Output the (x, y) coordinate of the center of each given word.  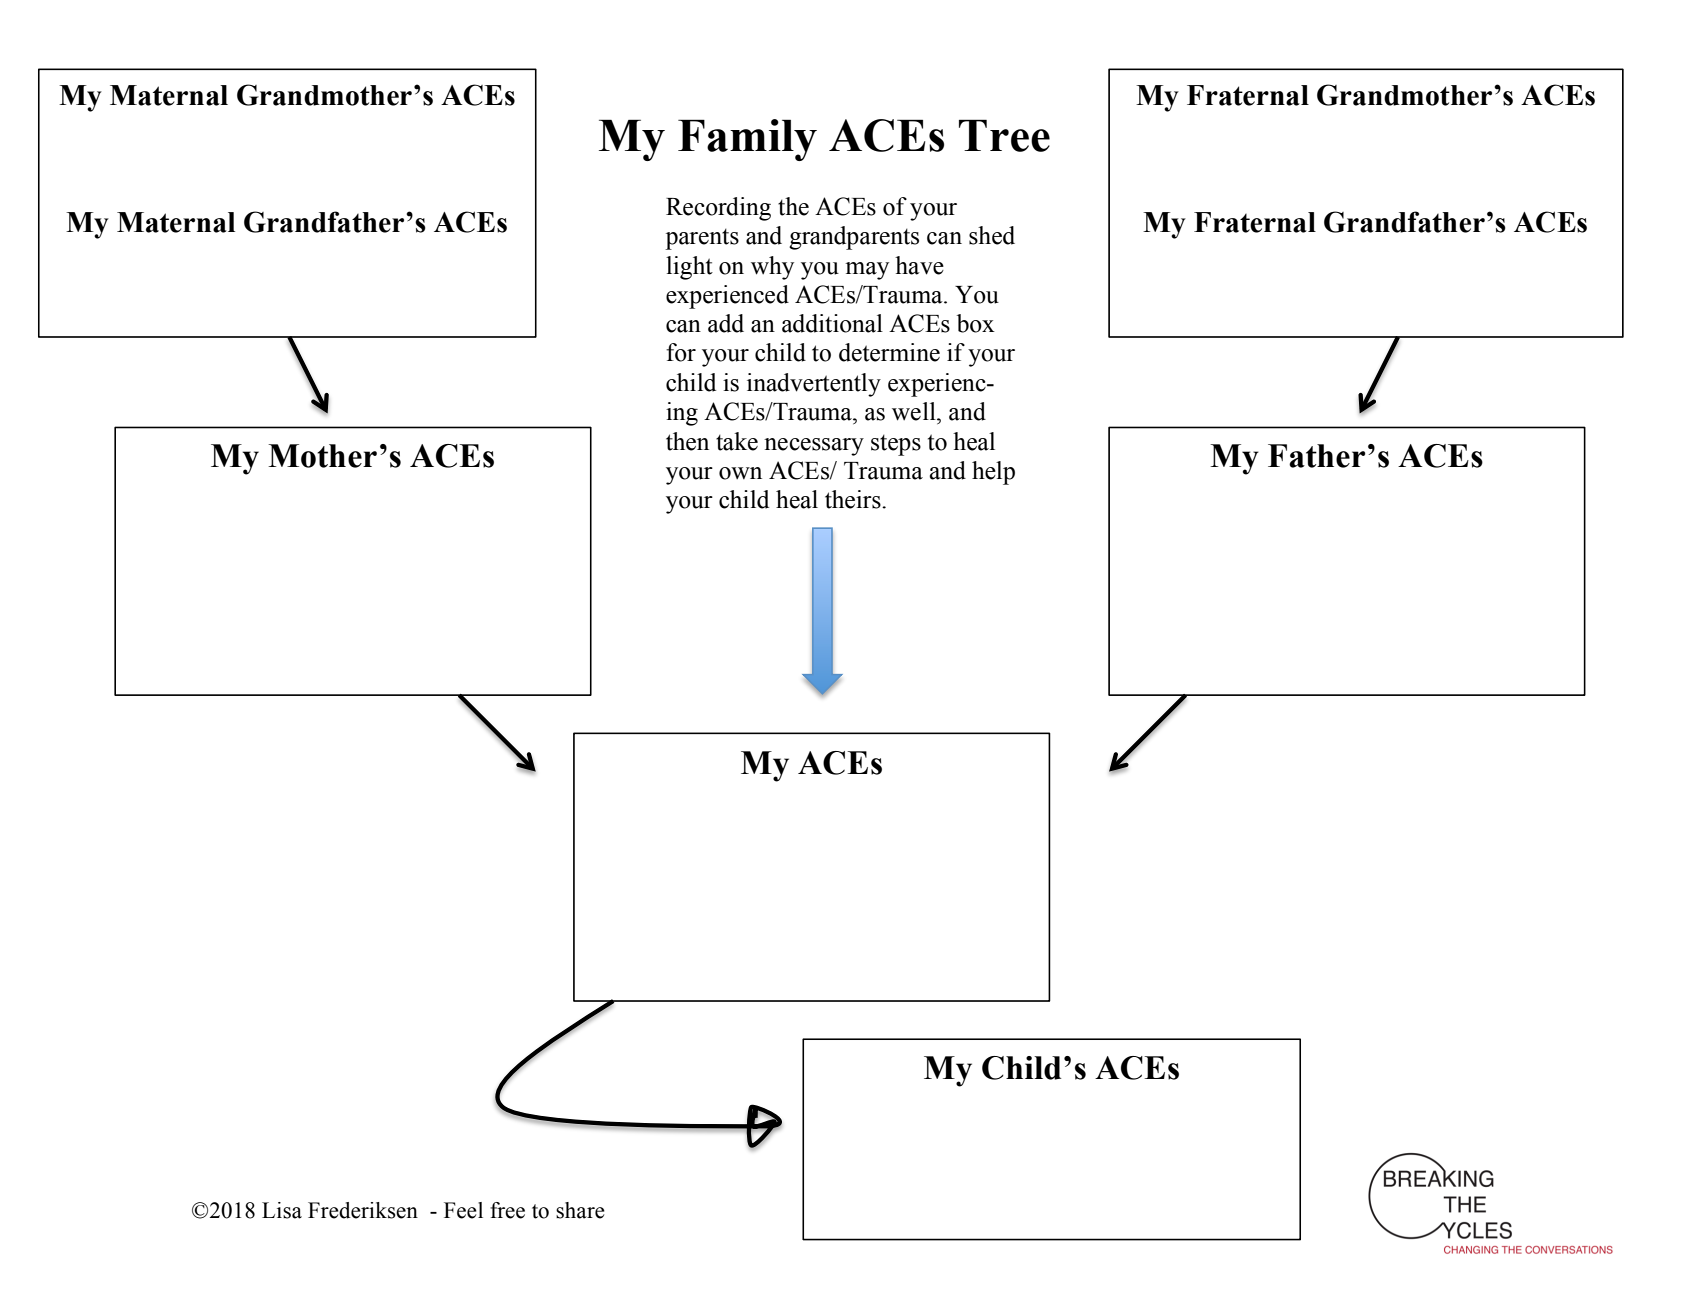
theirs (854, 499)
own (740, 473)
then (687, 441)
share (580, 1210)
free (507, 1210)
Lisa (282, 1210)
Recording (718, 209)
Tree (1004, 135)
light (689, 268)
